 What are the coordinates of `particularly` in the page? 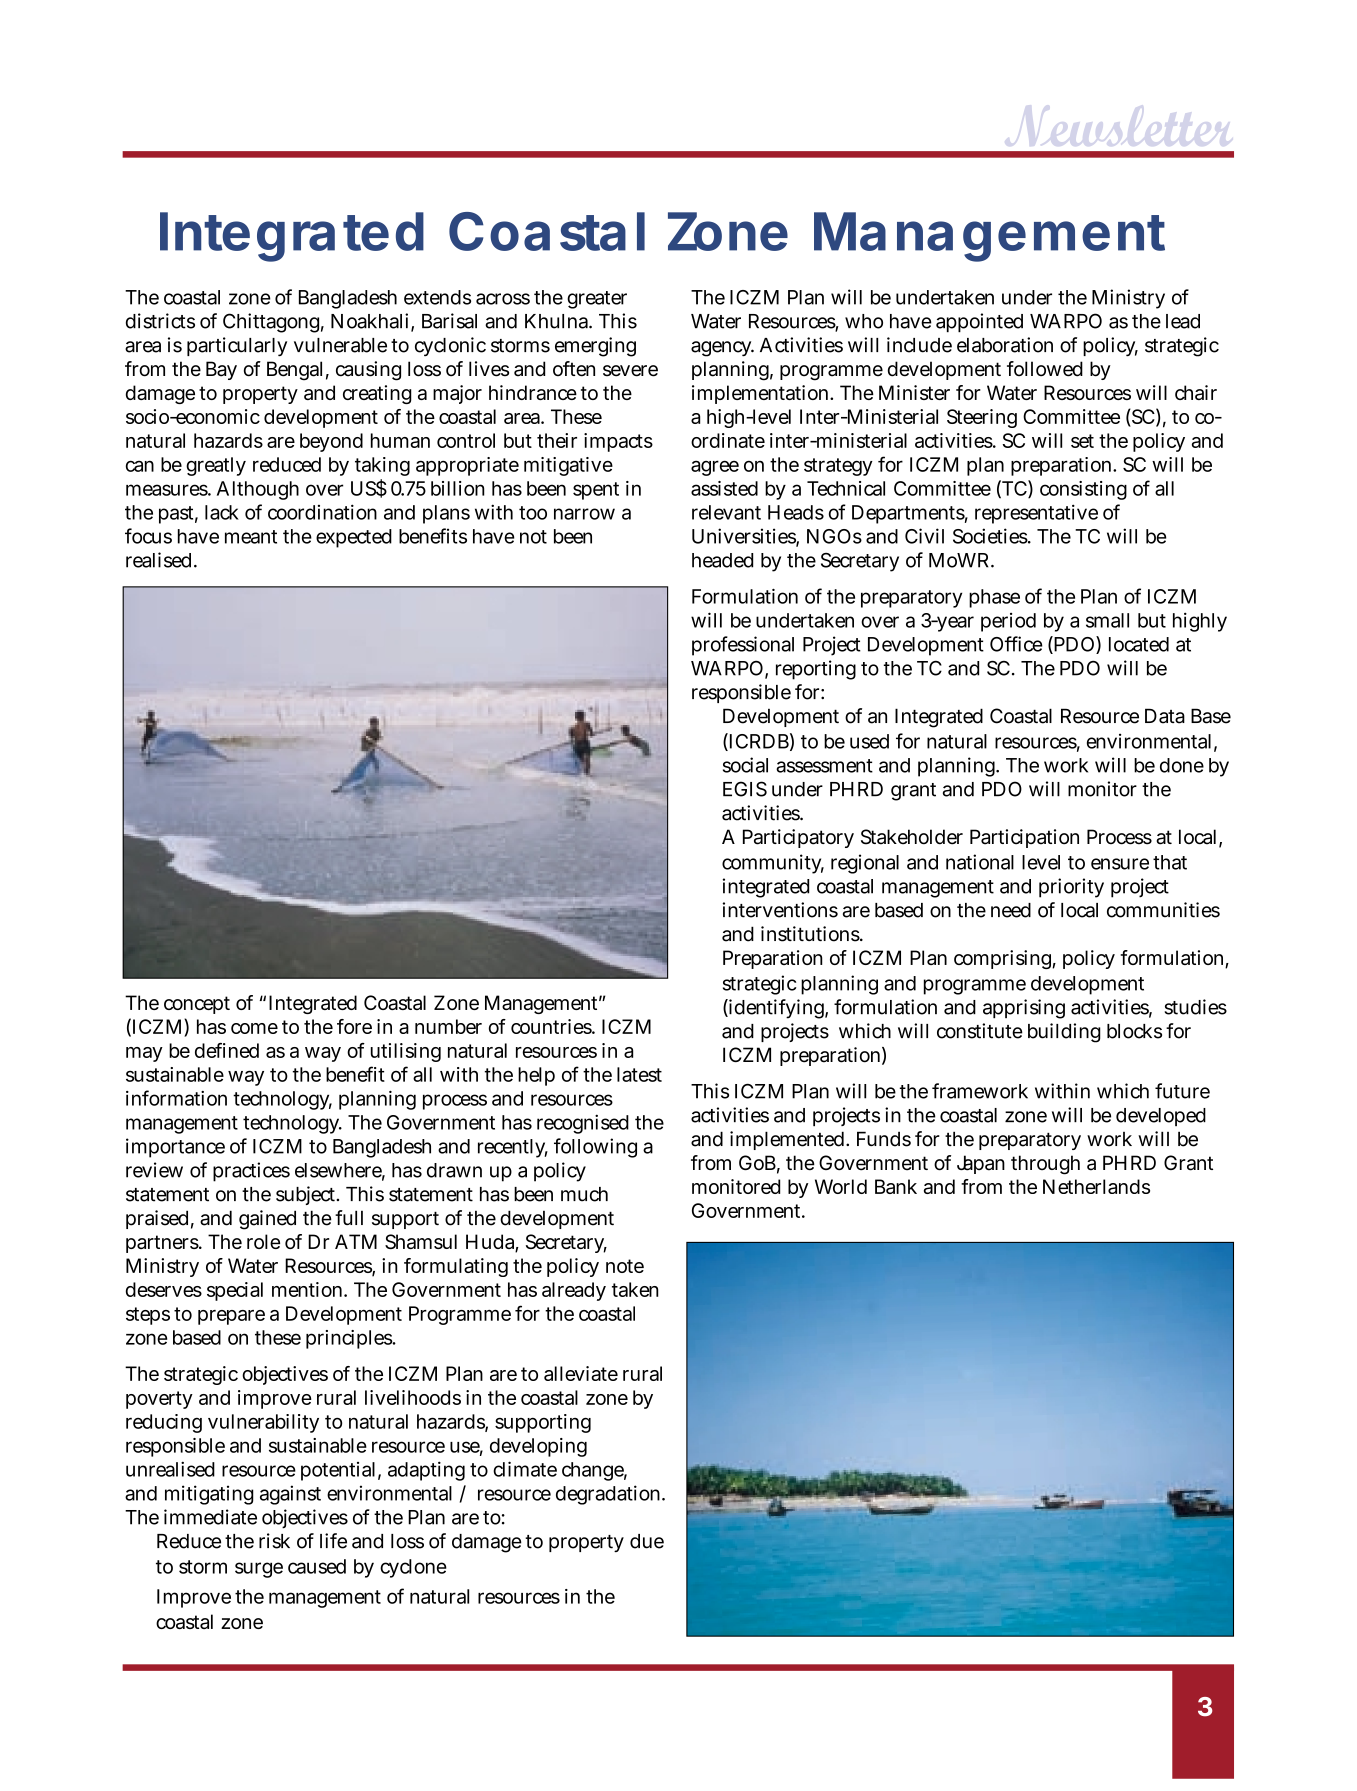 It's located at (237, 346).
